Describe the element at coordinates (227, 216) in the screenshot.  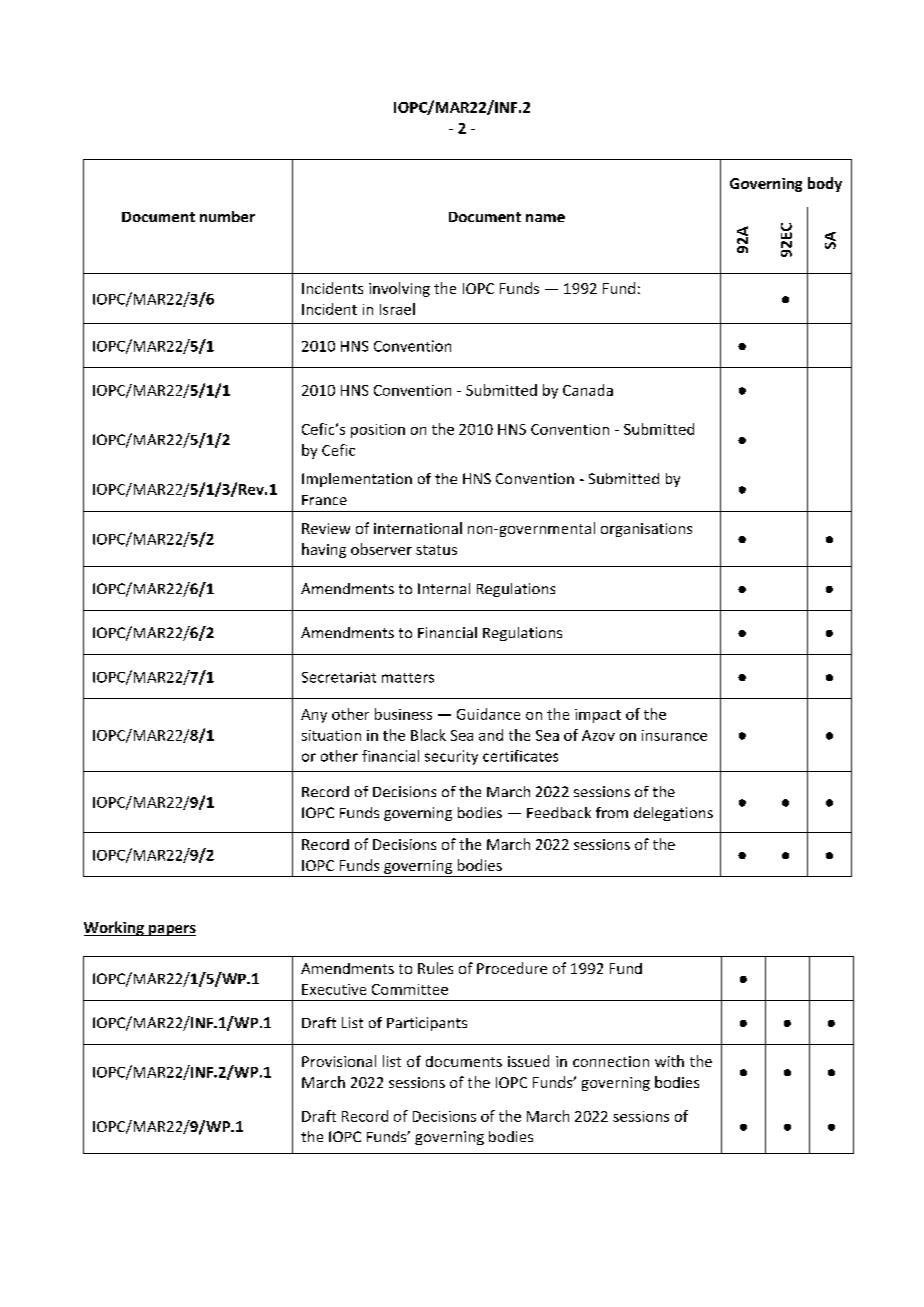
I see `number` at that location.
